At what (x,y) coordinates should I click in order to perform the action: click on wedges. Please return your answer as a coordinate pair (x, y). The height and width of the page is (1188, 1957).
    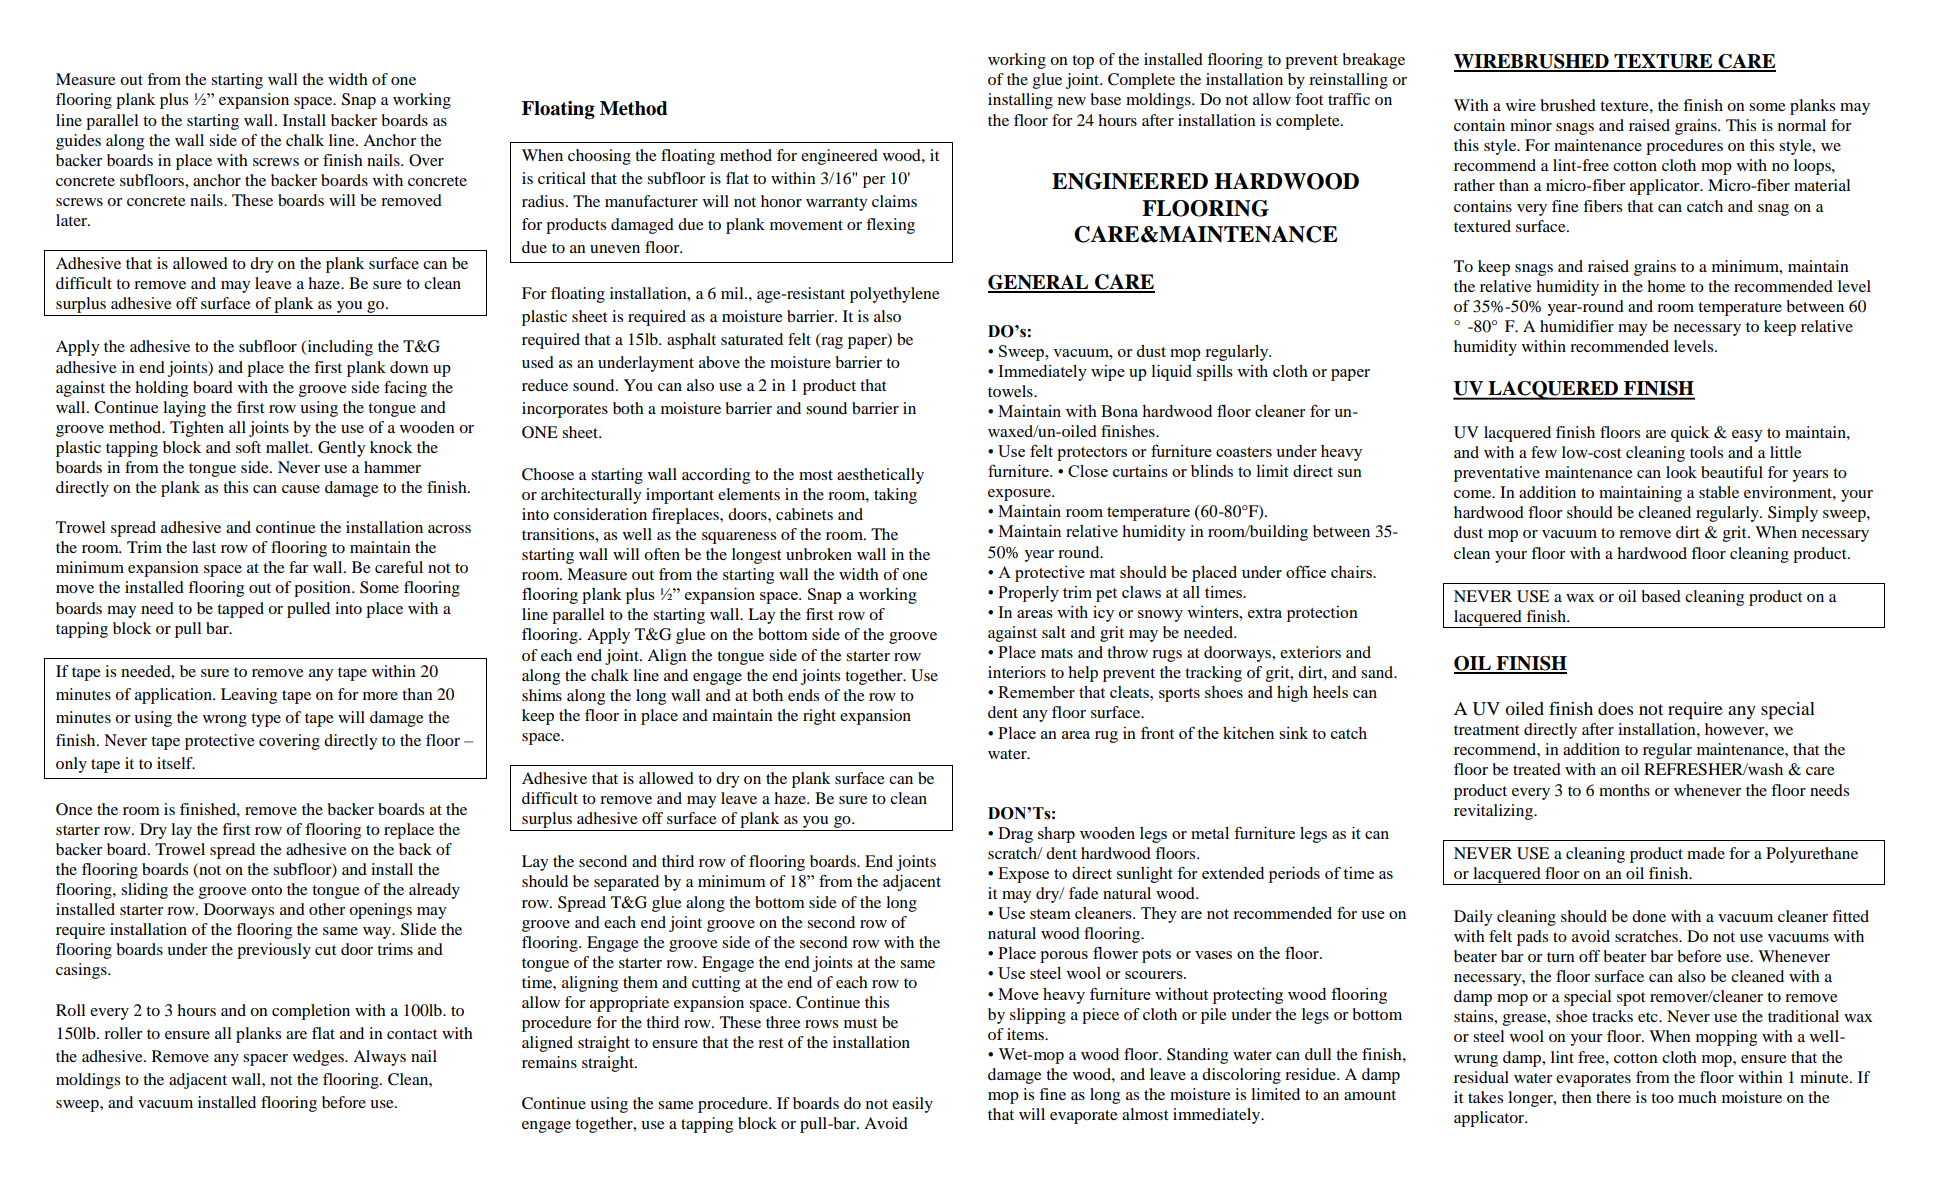
    Looking at the image, I should click on (319, 1058).
